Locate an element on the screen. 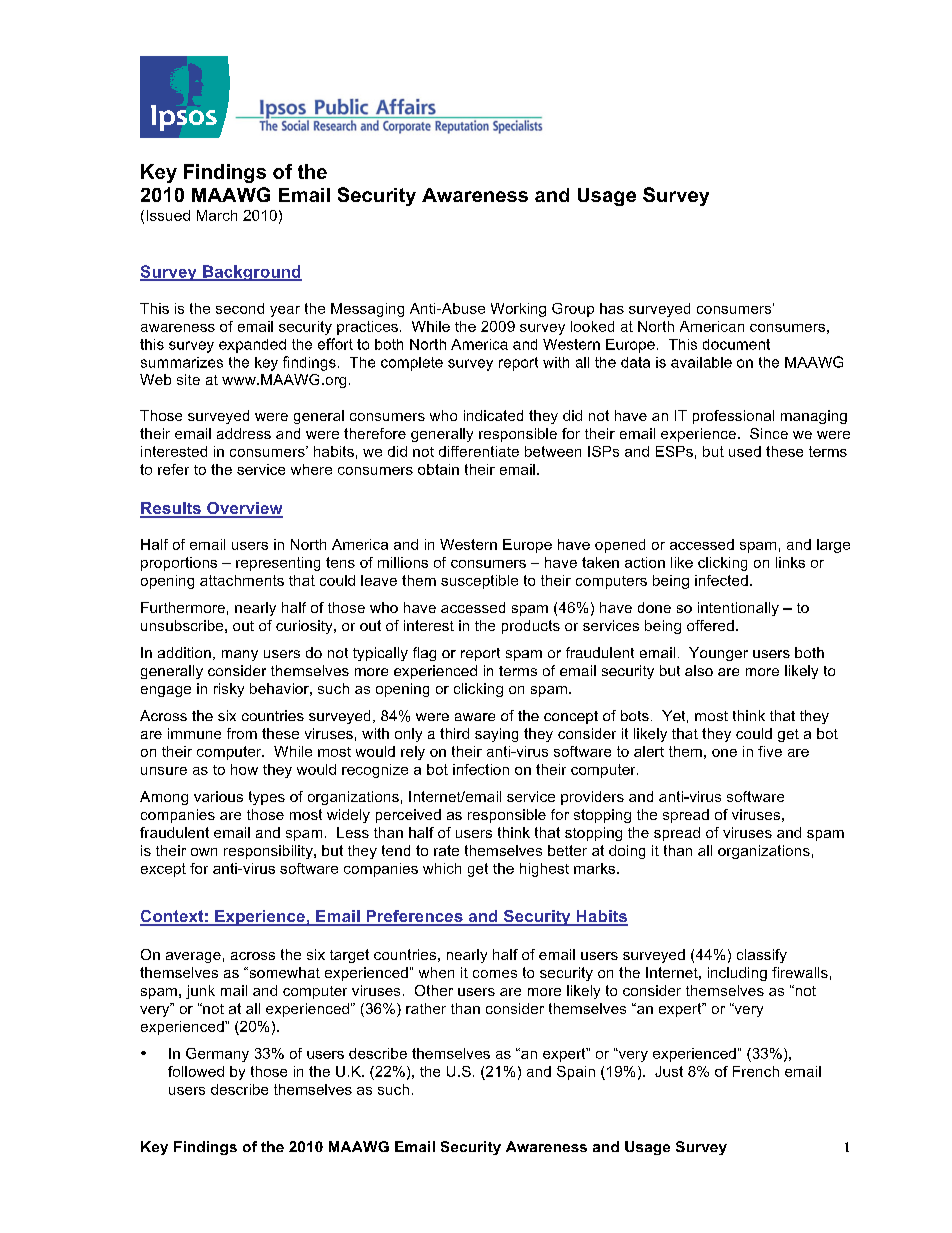 The image size is (952, 1233). Working is located at coordinates (518, 310).
